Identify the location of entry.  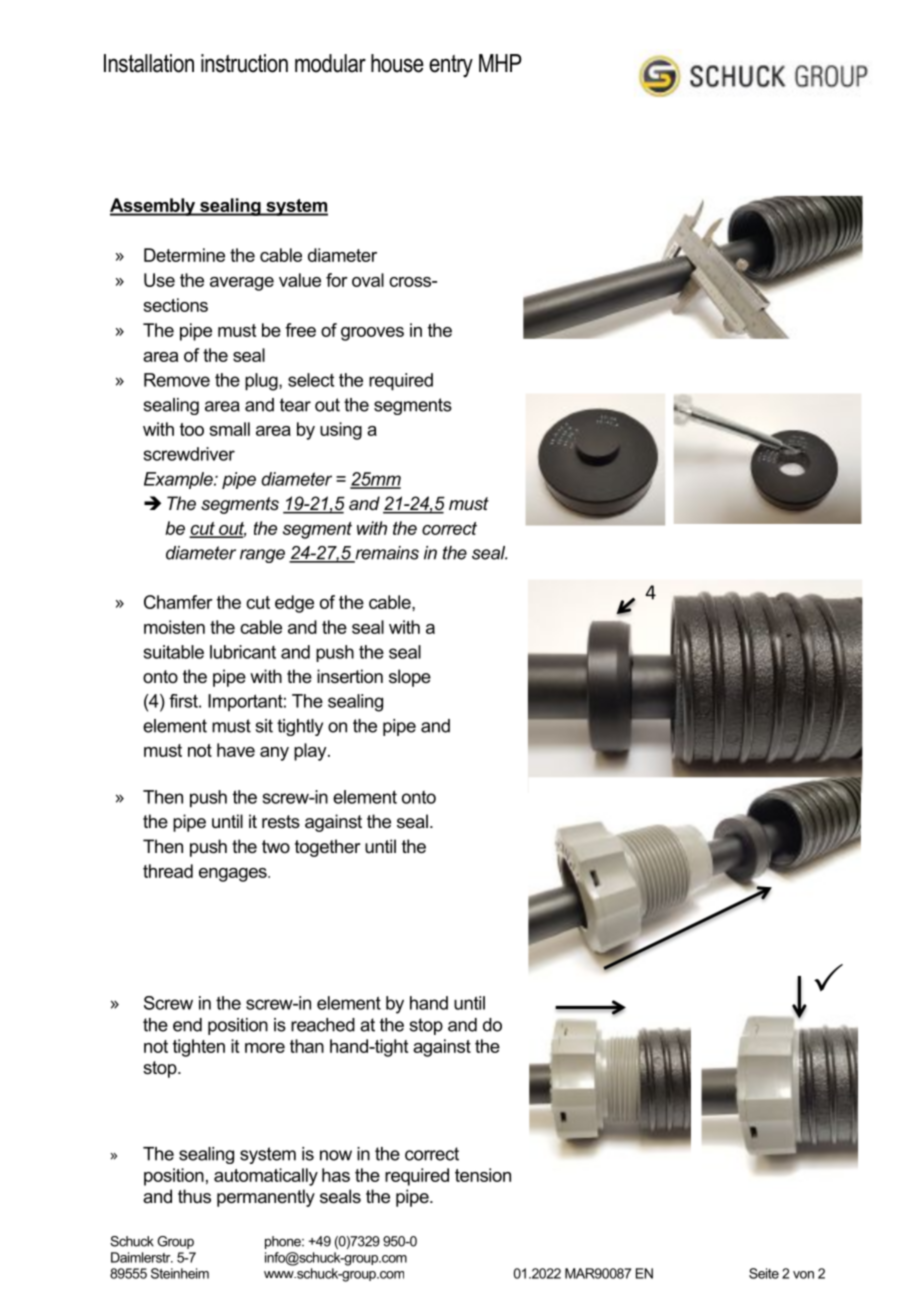
(451, 66).
